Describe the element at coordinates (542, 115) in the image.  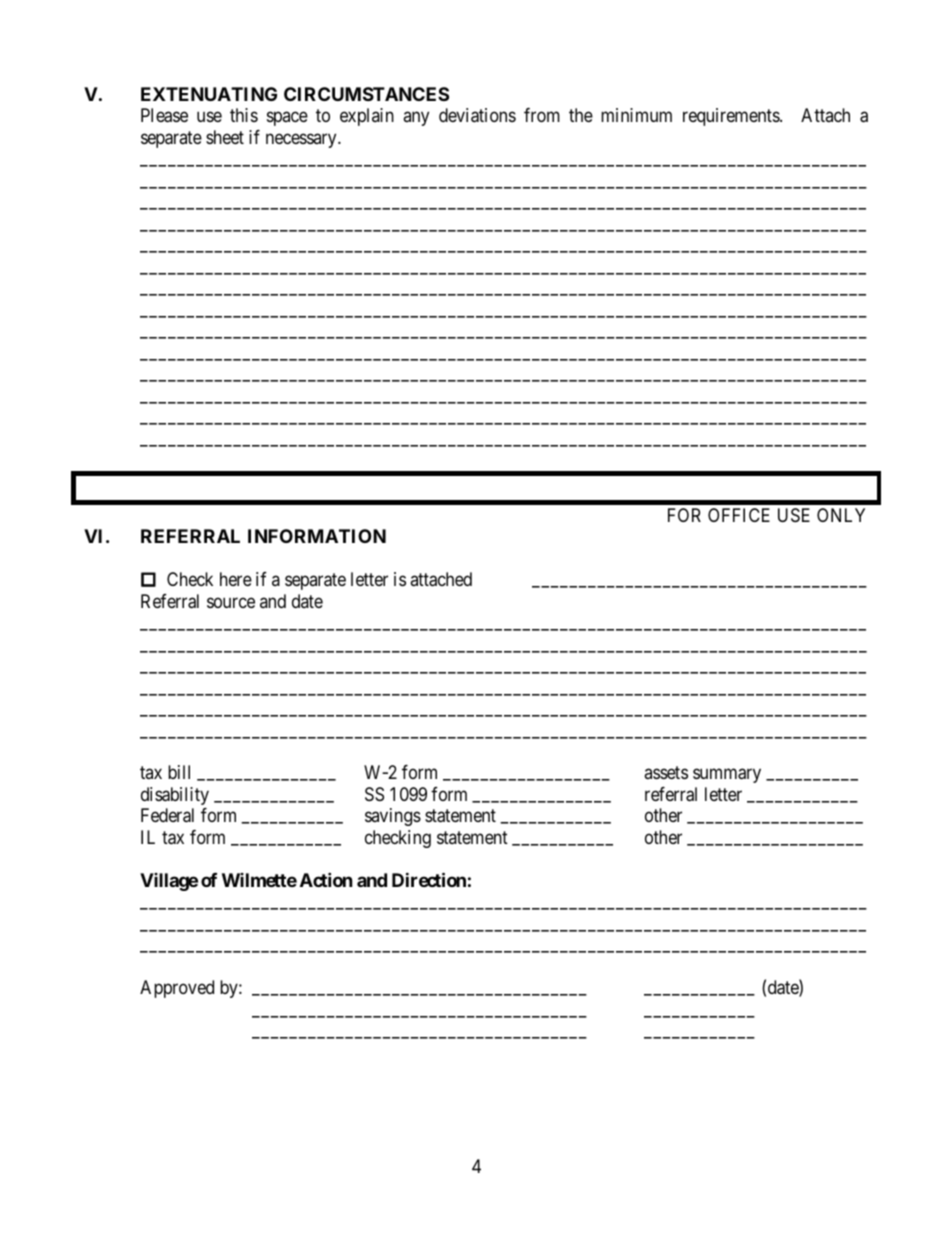
I see `from` at that location.
